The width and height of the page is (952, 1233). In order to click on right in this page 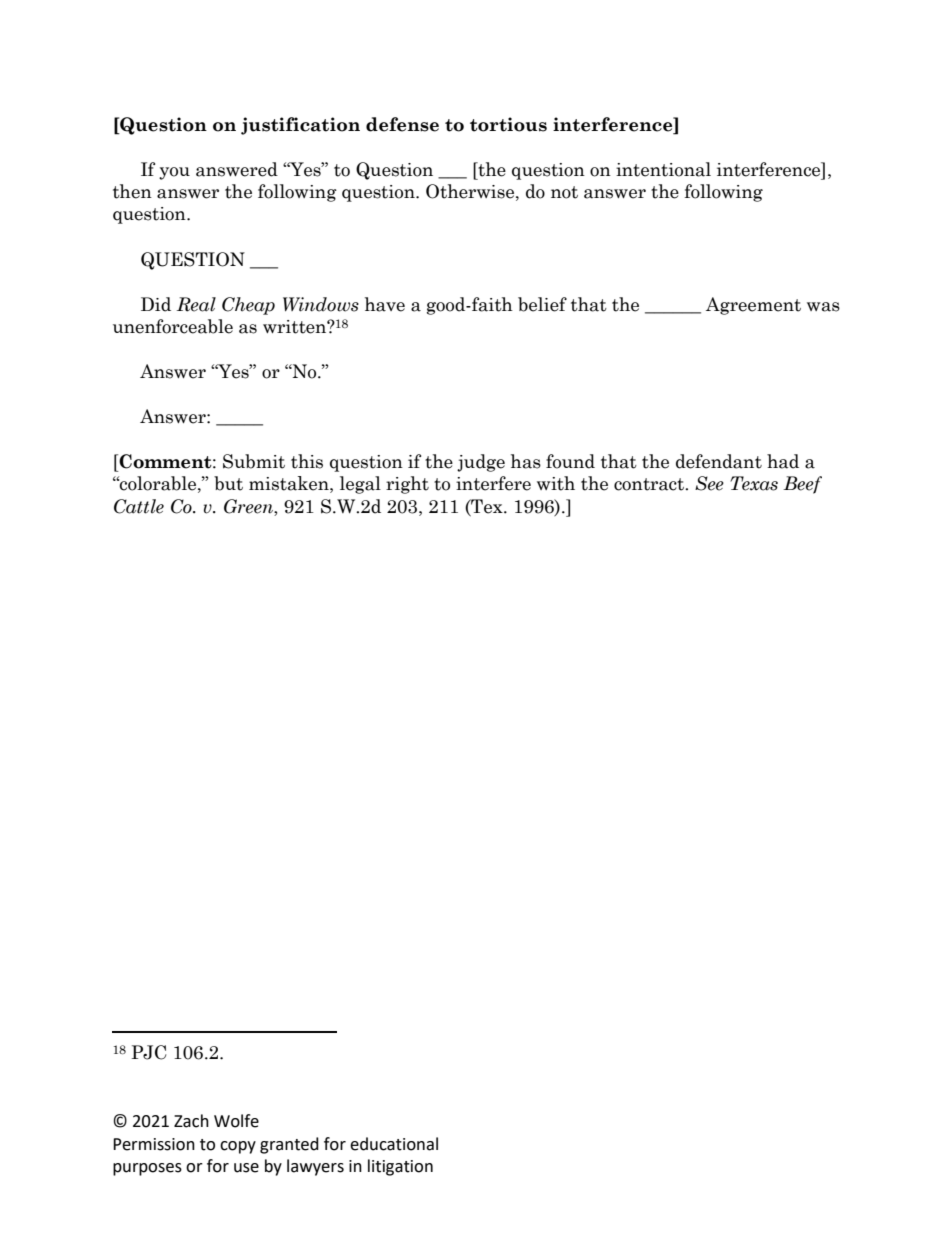, I will do `click(407, 485)`.
